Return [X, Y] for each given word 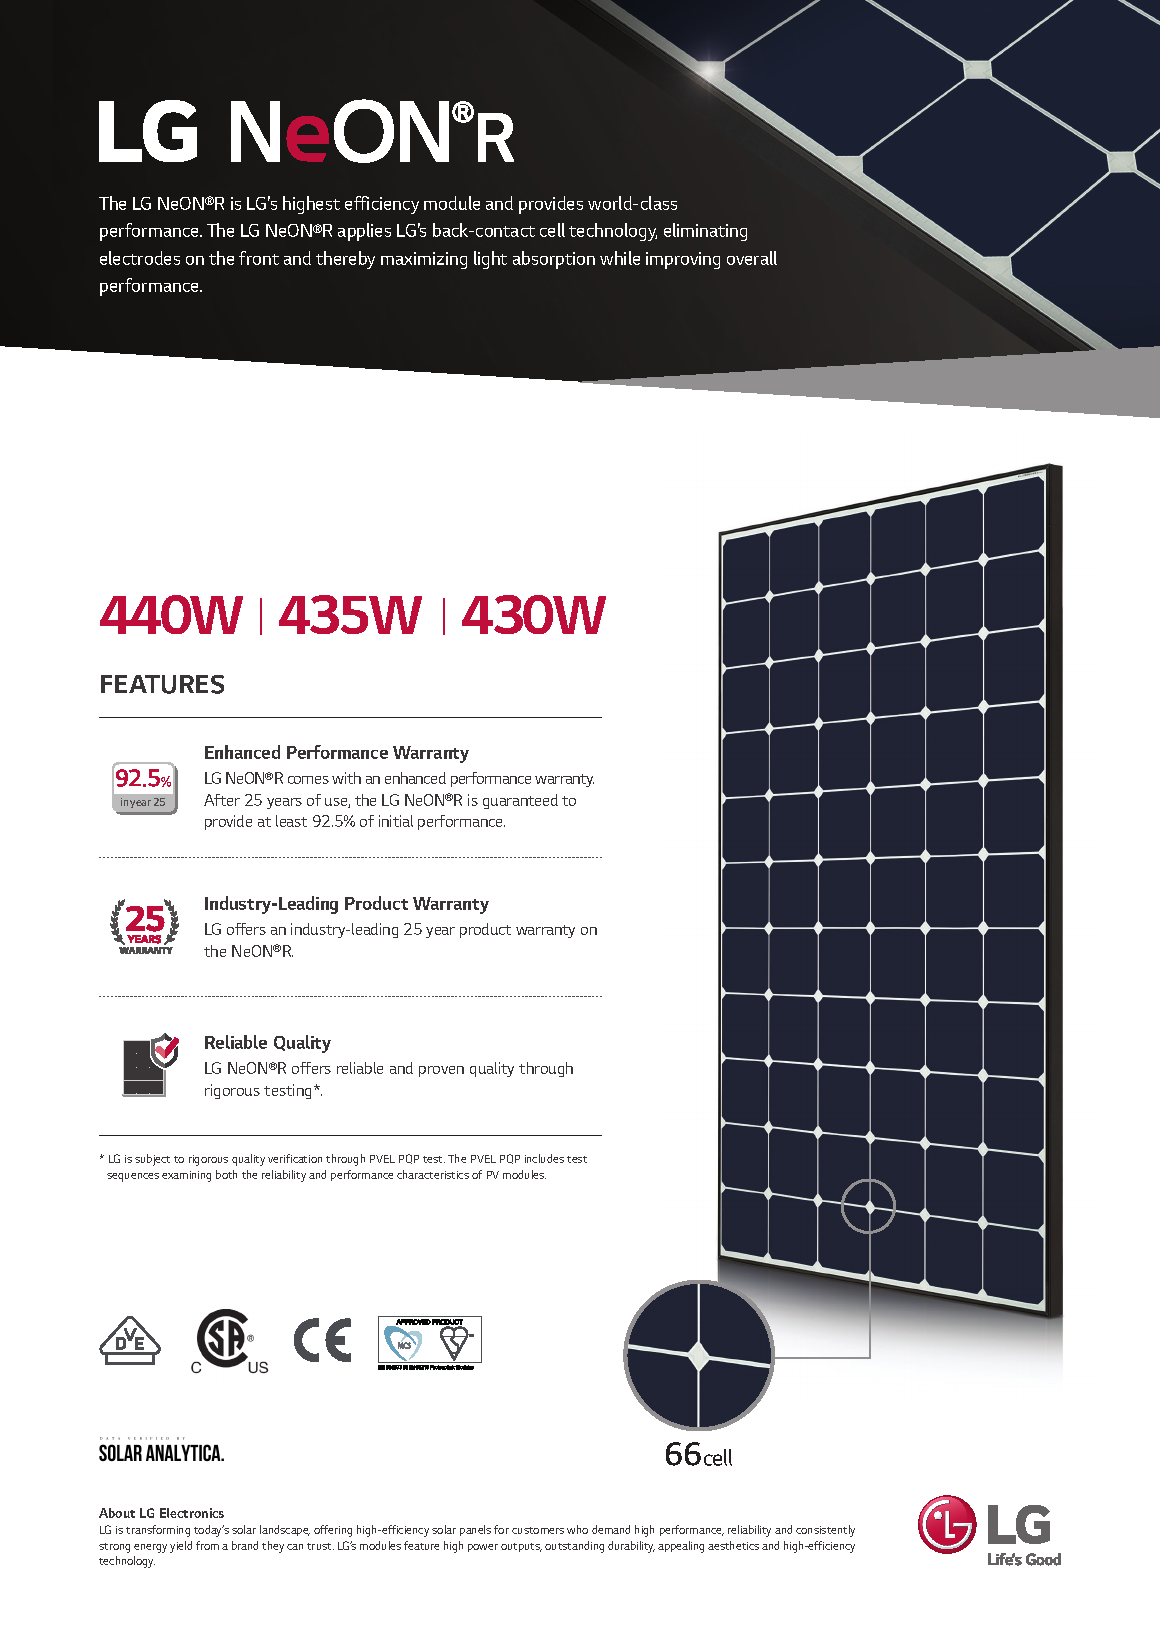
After [222, 800]
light [490, 260]
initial [396, 821]
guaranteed [520, 801]
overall [752, 258]
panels [475, 1530]
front [259, 258]
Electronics [192, 1513]
